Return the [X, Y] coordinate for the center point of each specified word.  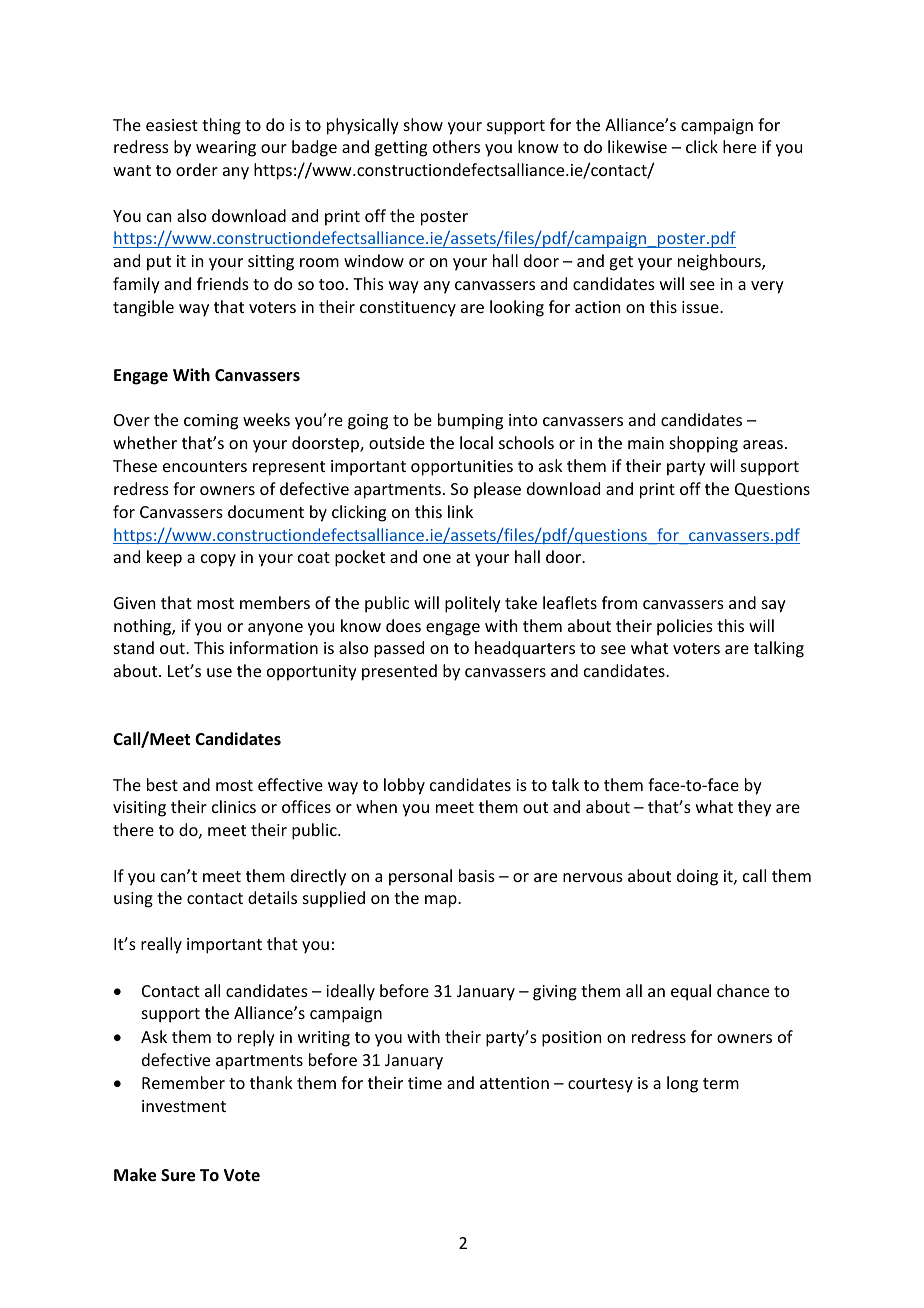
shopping [704, 444]
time [425, 1083]
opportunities [462, 468]
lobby [404, 786]
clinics [234, 806]
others [456, 146]
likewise [637, 146]
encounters [205, 466]
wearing [226, 149]
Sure [178, 1175]
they [754, 808]
